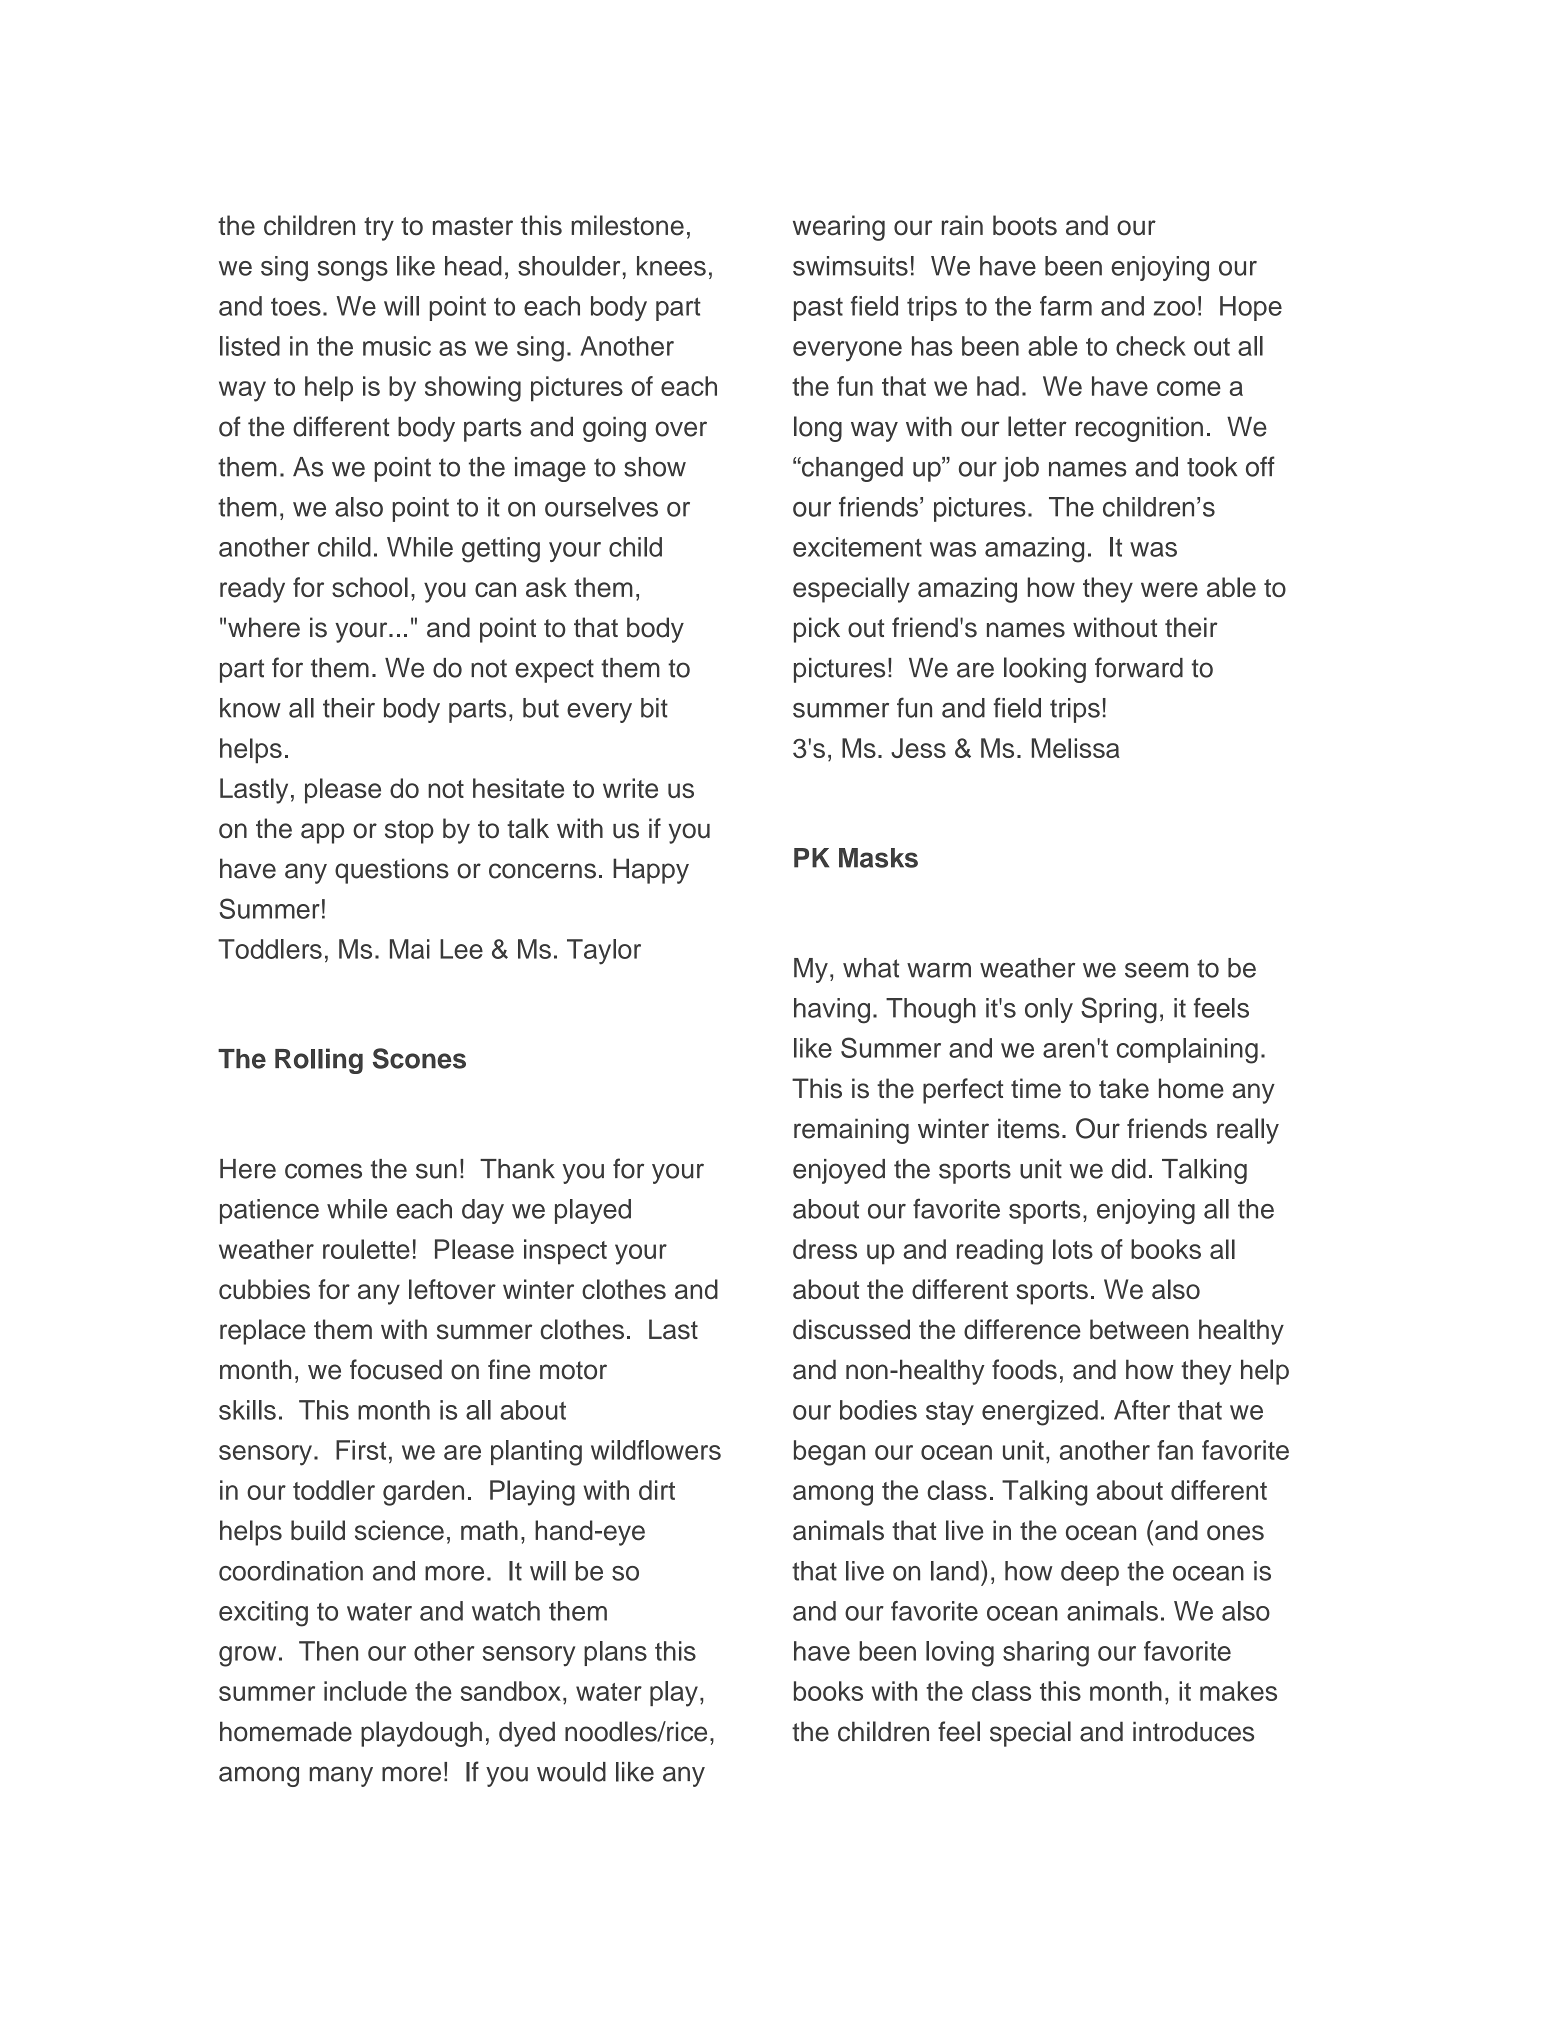 The image size is (1561, 2021). What do you see at coordinates (615, 1653) in the document?
I see `plans` at bounding box center [615, 1653].
